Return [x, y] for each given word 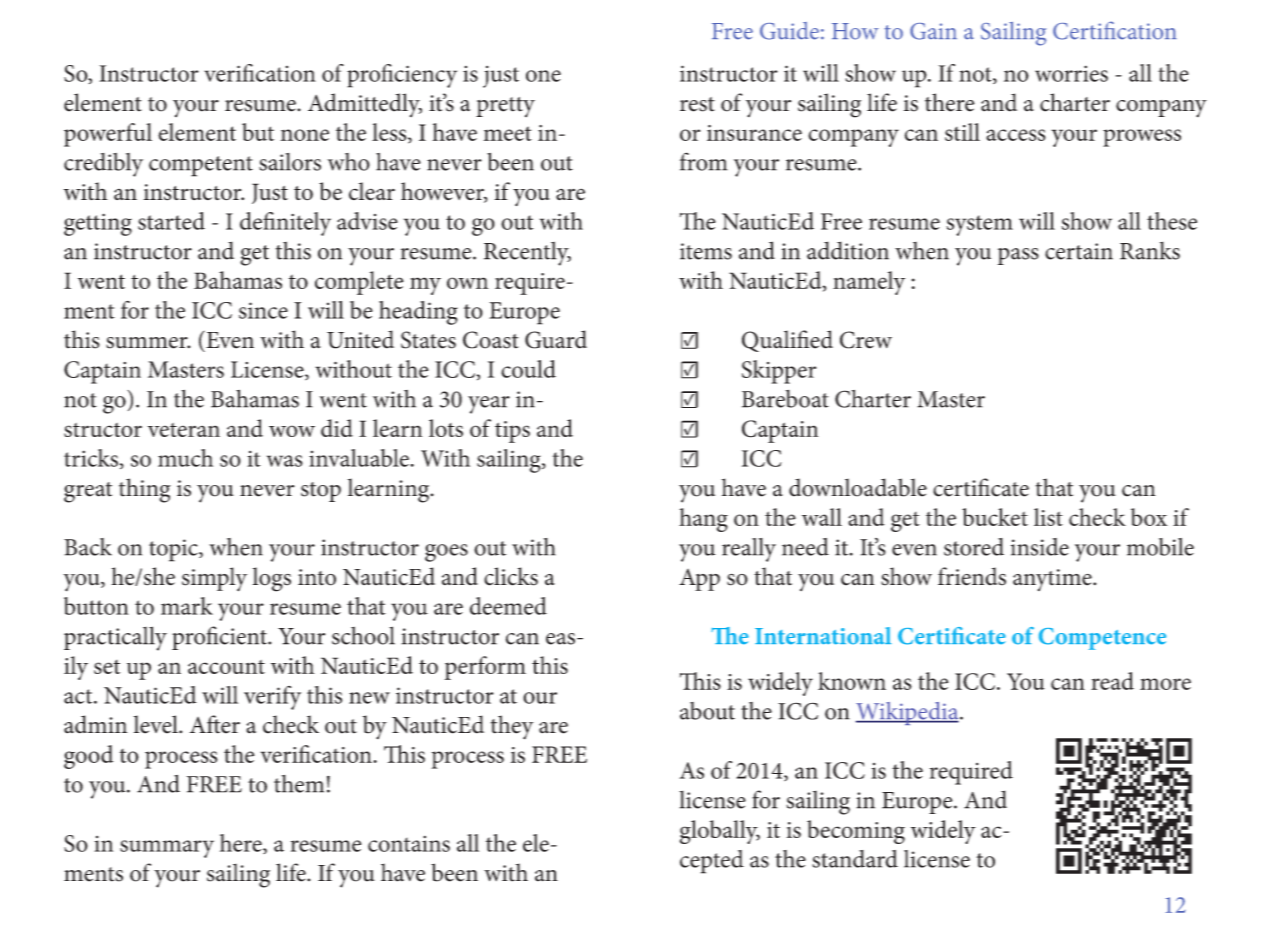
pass [1018, 256]
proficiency [402, 76]
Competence [1102, 639]
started [171, 221]
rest [697, 104]
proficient [220, 638]
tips [512, 432]
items [706, 251]
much [185, 458]
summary [167, 849]
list [1048, 517]
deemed [508, 606]
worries [1071, 73]
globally [720, 832]
